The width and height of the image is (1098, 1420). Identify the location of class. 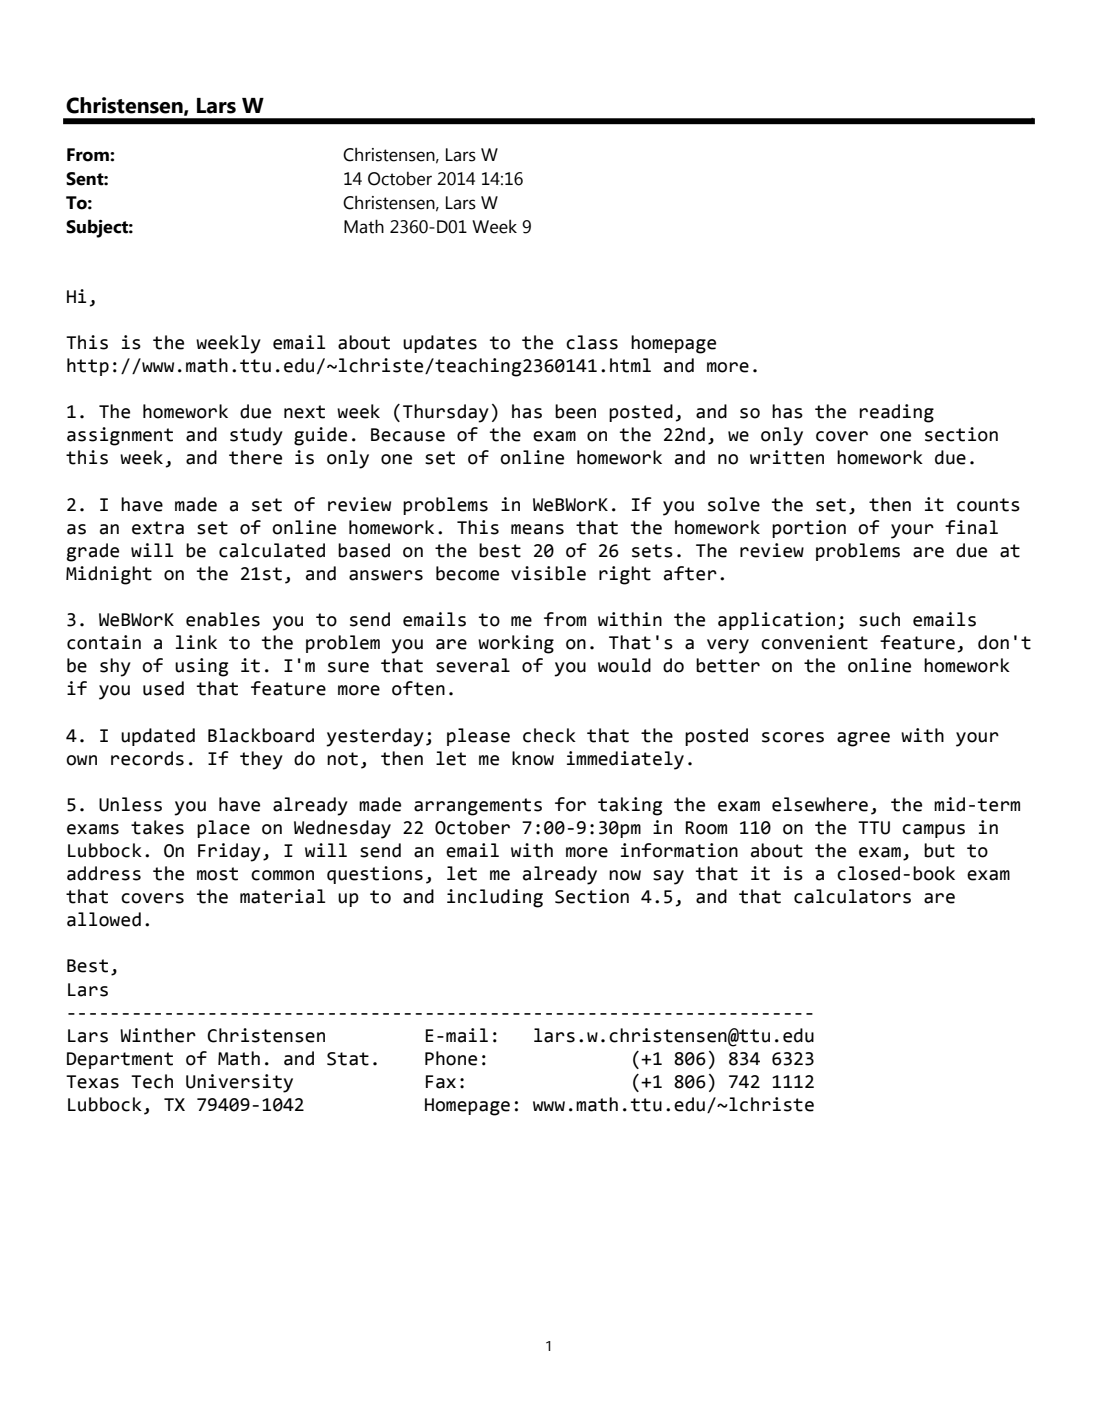
(592, 342).
